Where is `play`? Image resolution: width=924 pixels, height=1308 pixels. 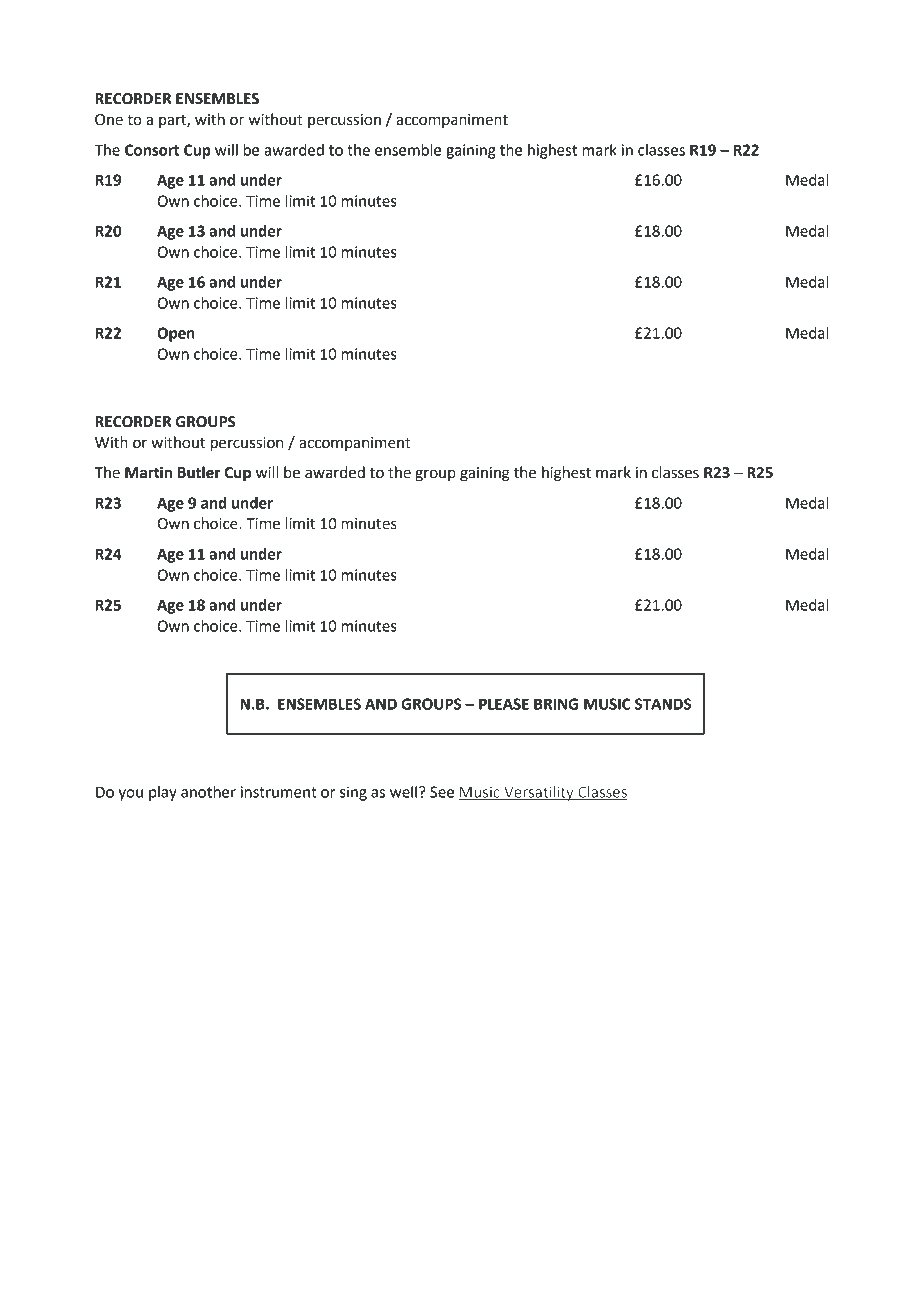
play is located at coordinates (163, 793).
